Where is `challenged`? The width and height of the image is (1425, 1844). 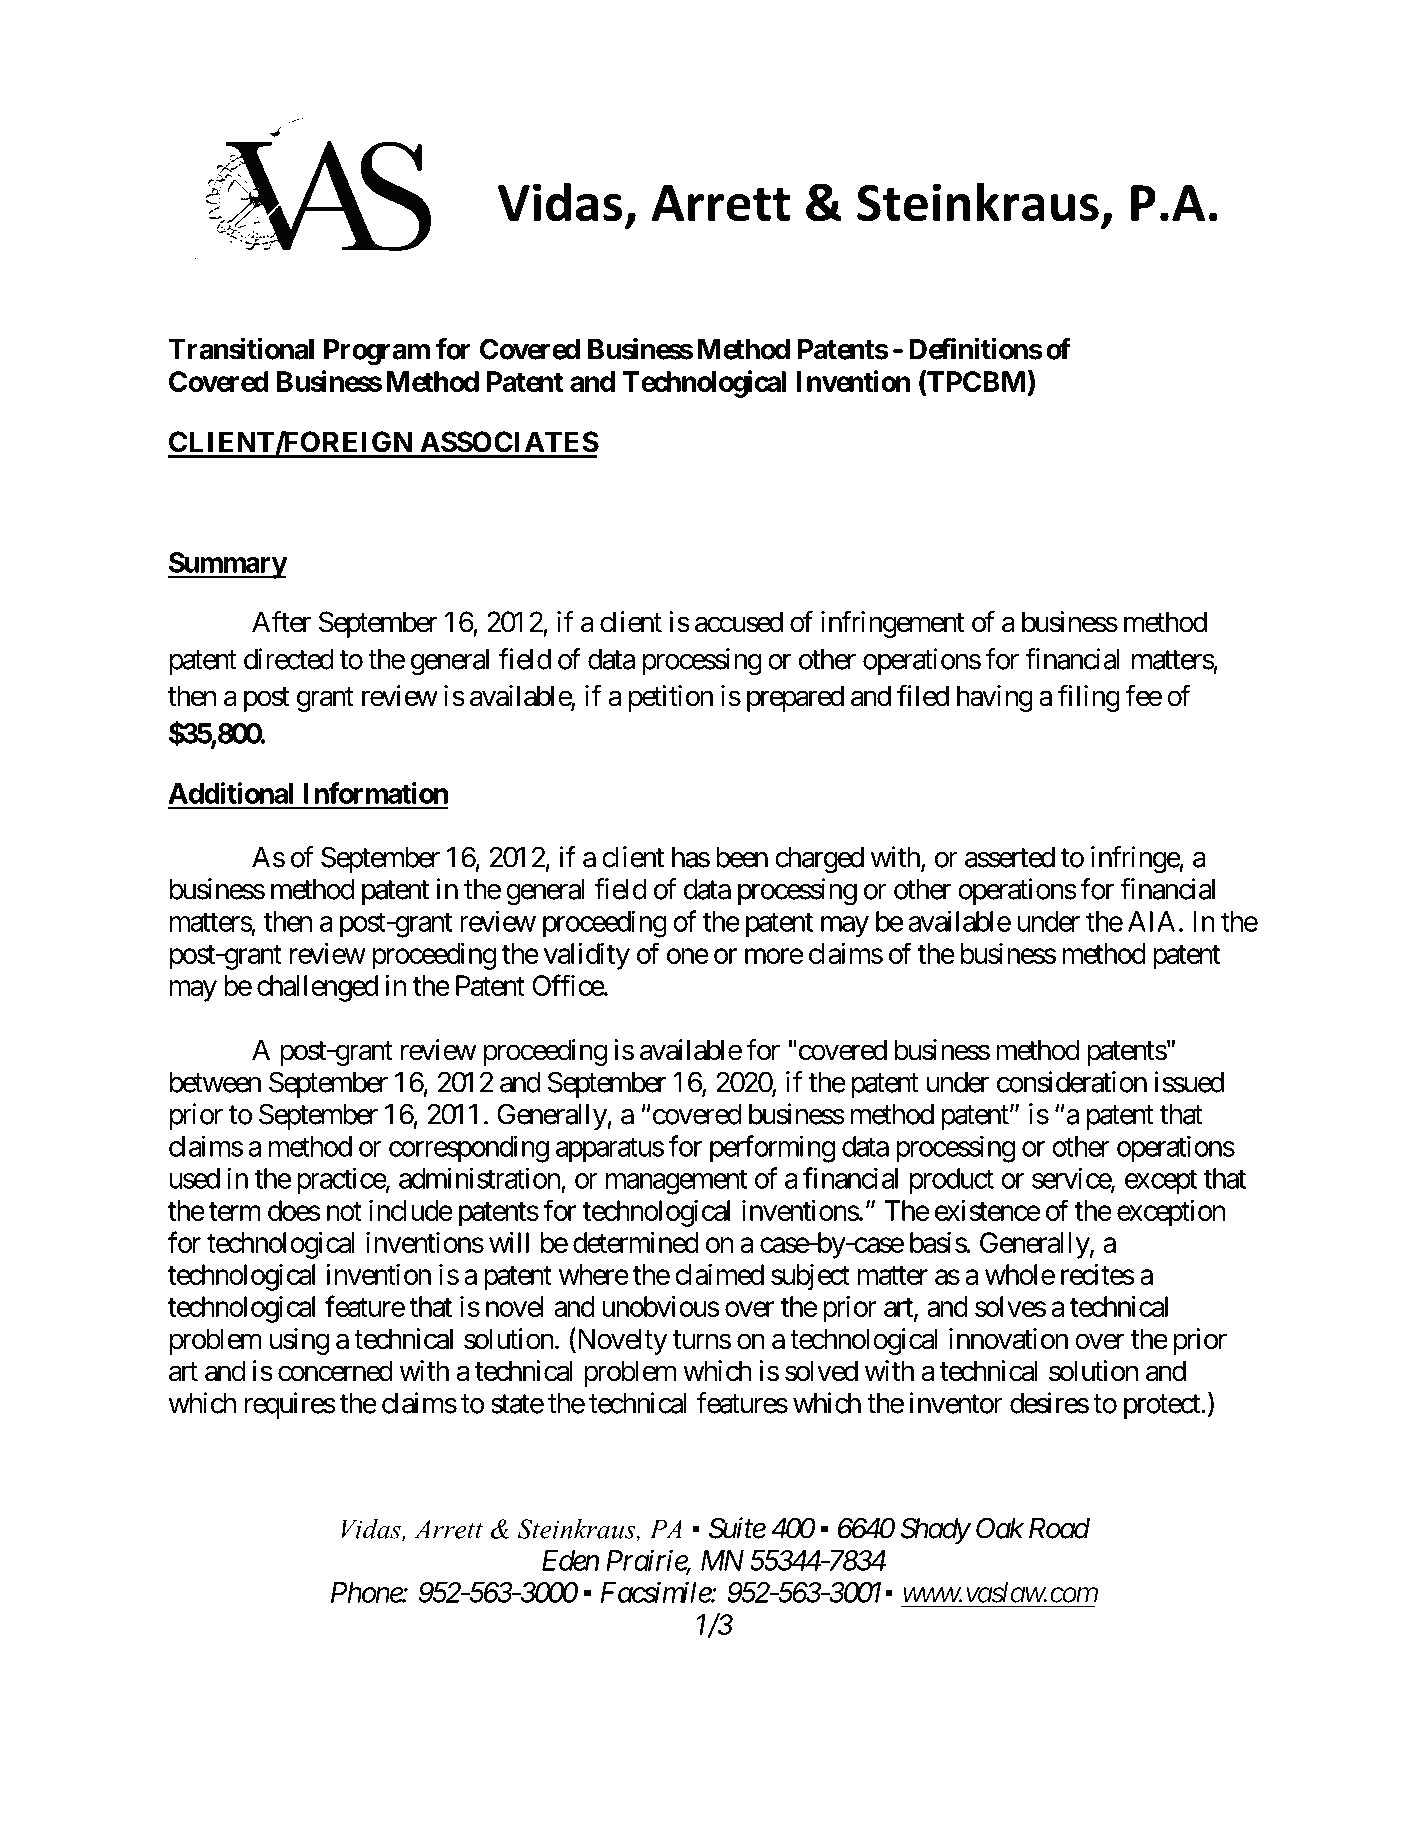 challenged is located at coordinates (317, 988).
